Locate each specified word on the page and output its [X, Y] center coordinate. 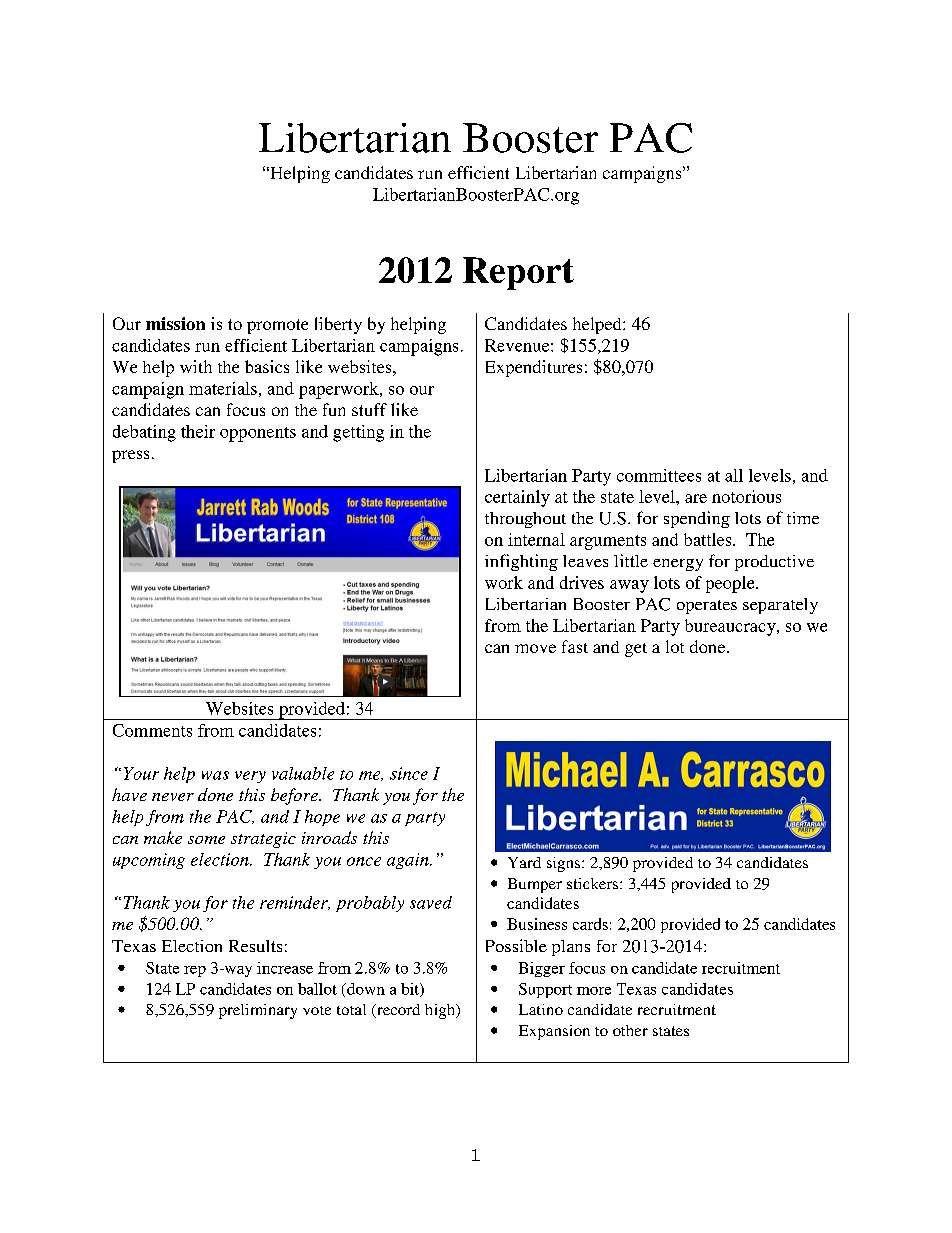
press [130, 456]
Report [518, 273]
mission [175, 323]
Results [255, 946]
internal [536, 539]
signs [563, 864]
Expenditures [534, 368]
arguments [608, 542]
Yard [524, 862]
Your [141, 773]
